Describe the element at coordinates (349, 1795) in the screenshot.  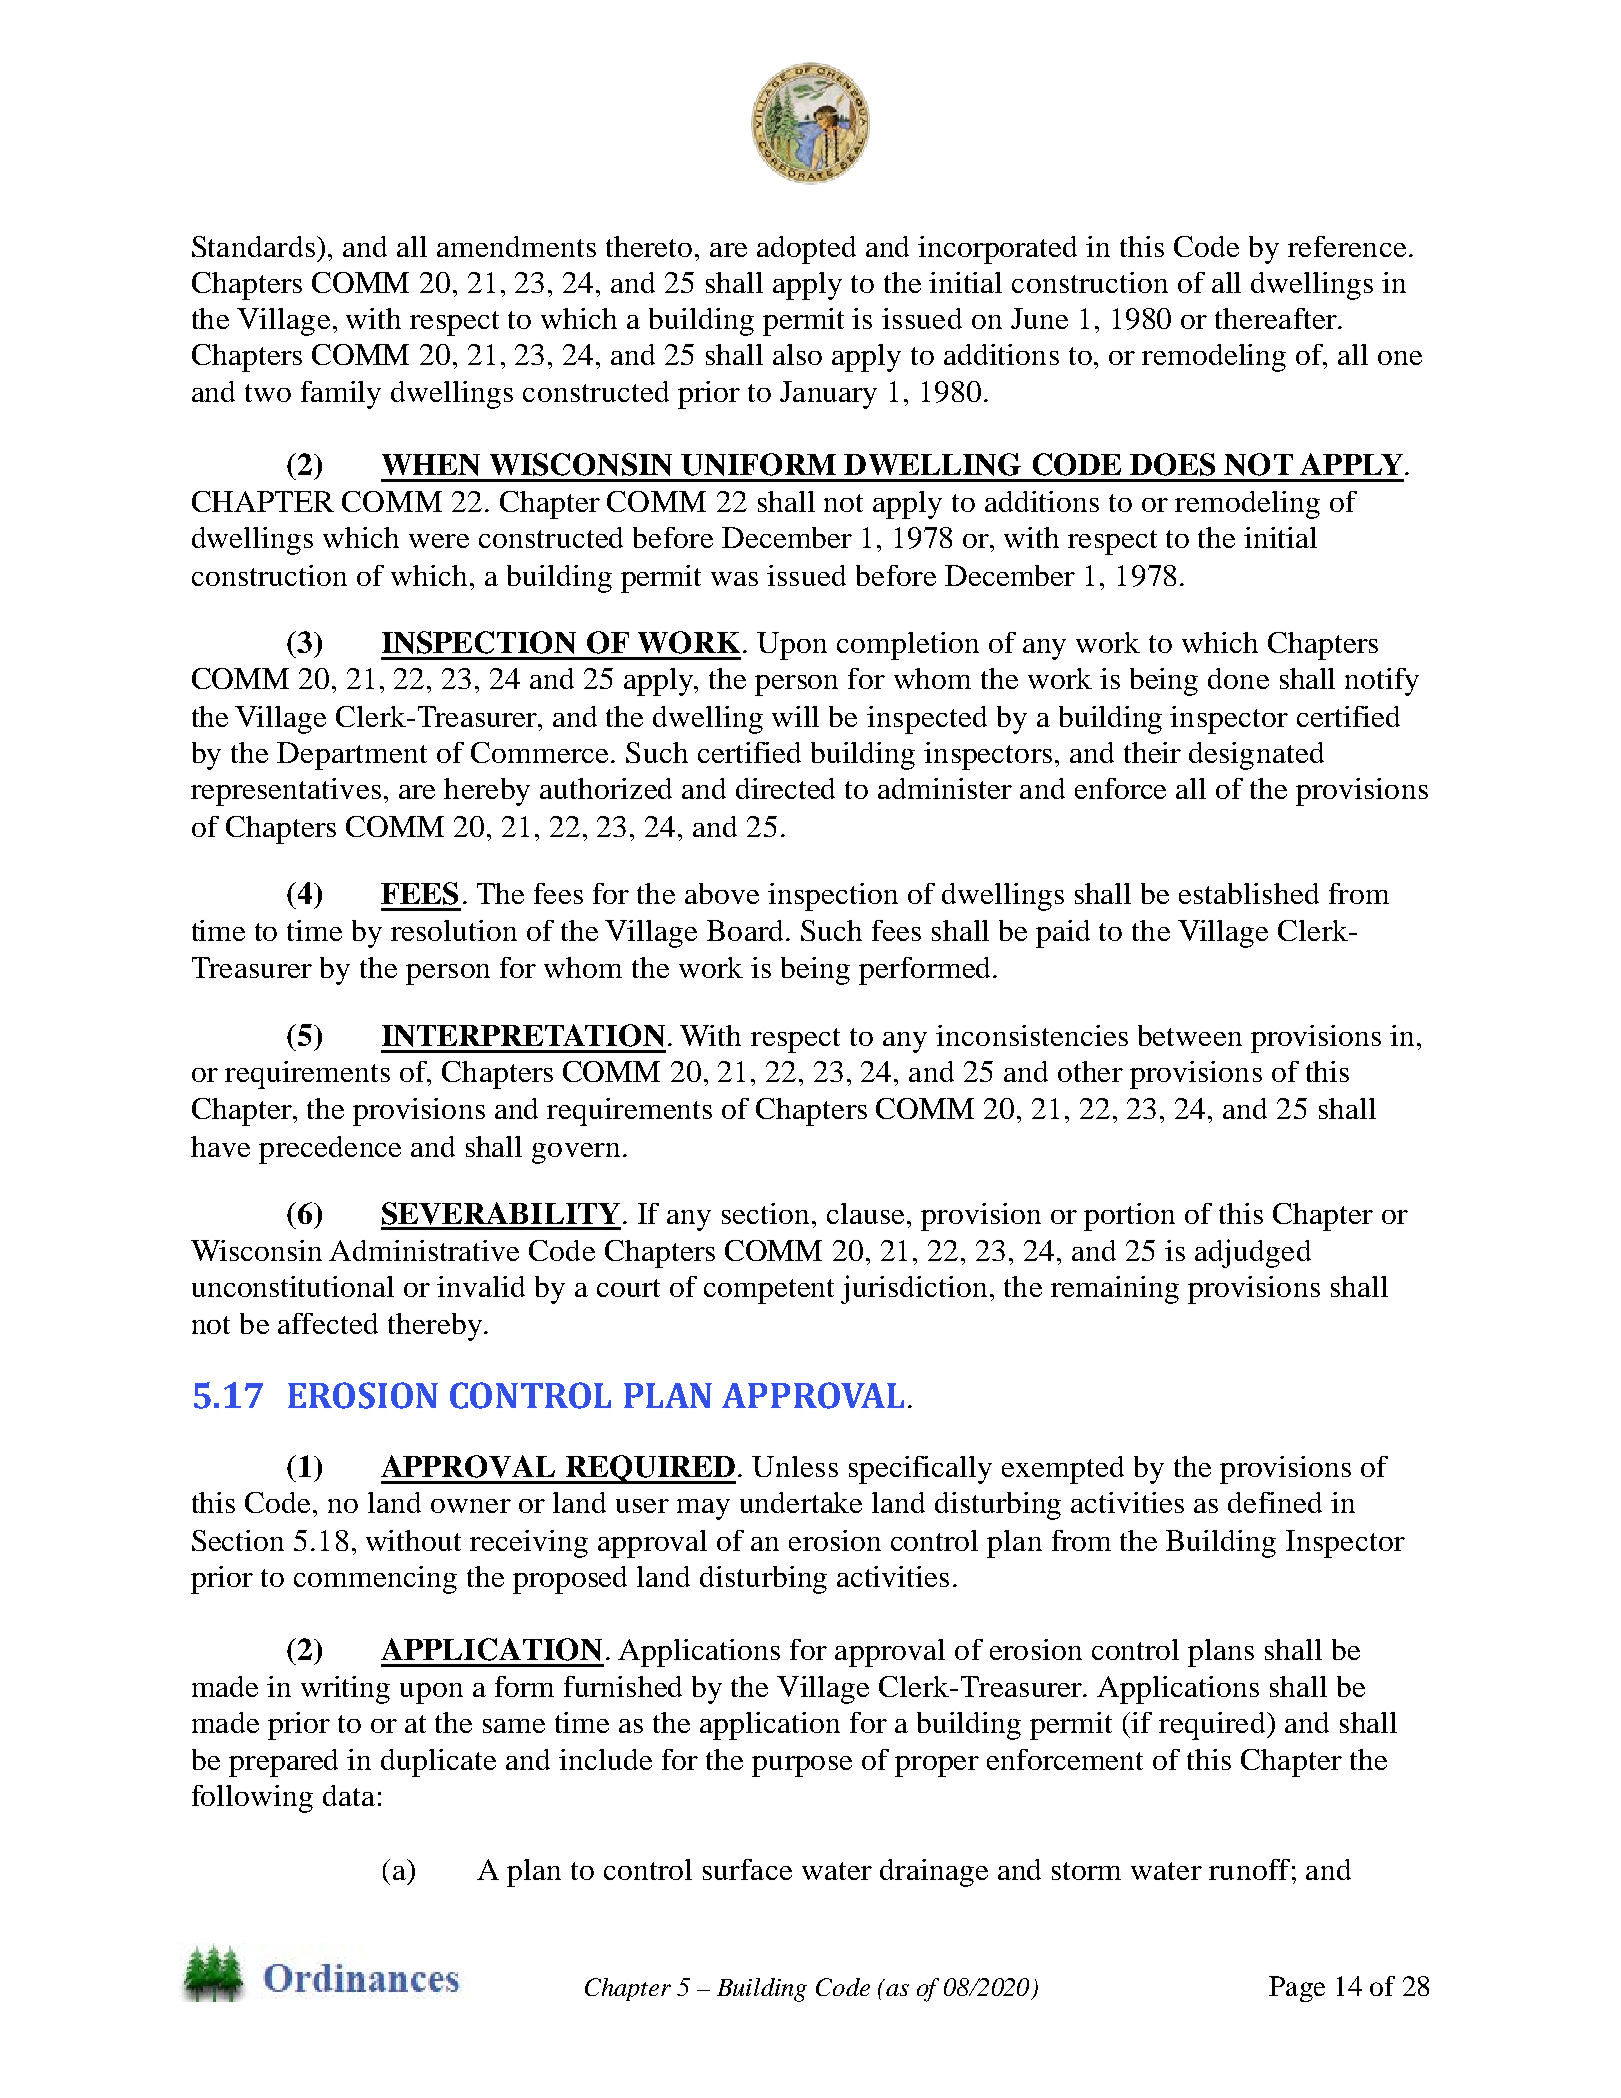
I see `data` at that location.
